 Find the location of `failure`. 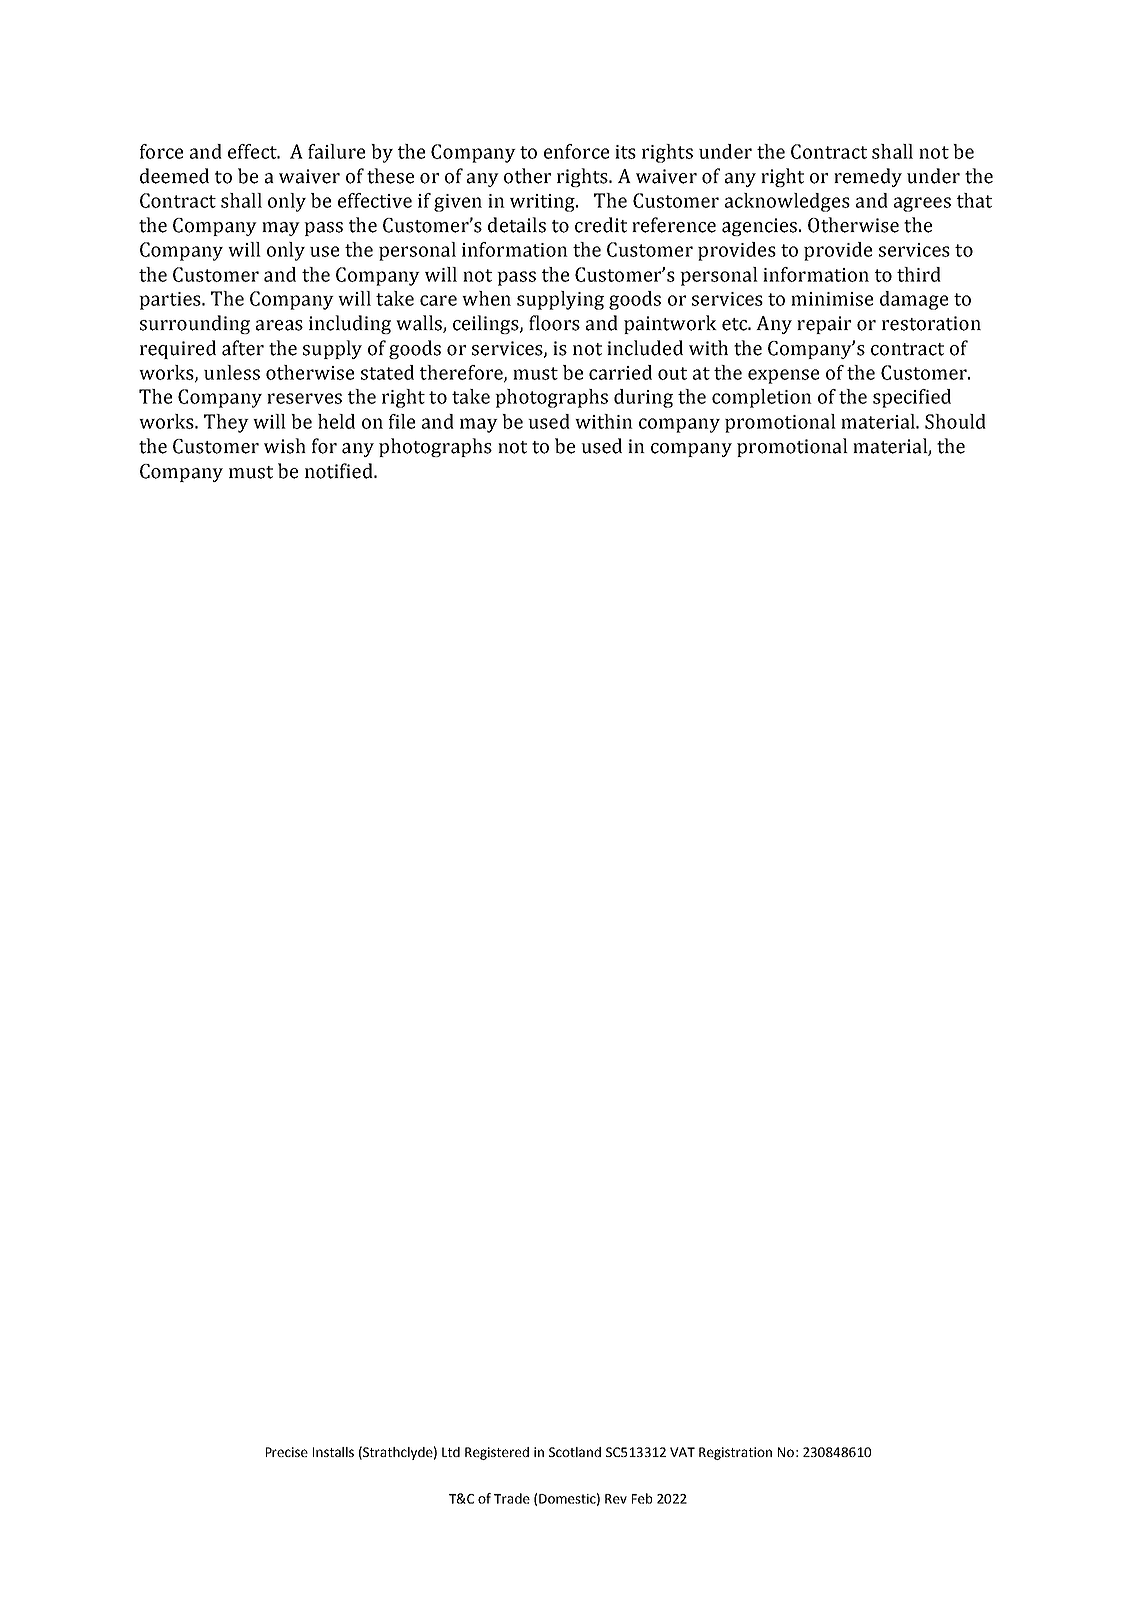

failure is located at coordinates (336, 151).
